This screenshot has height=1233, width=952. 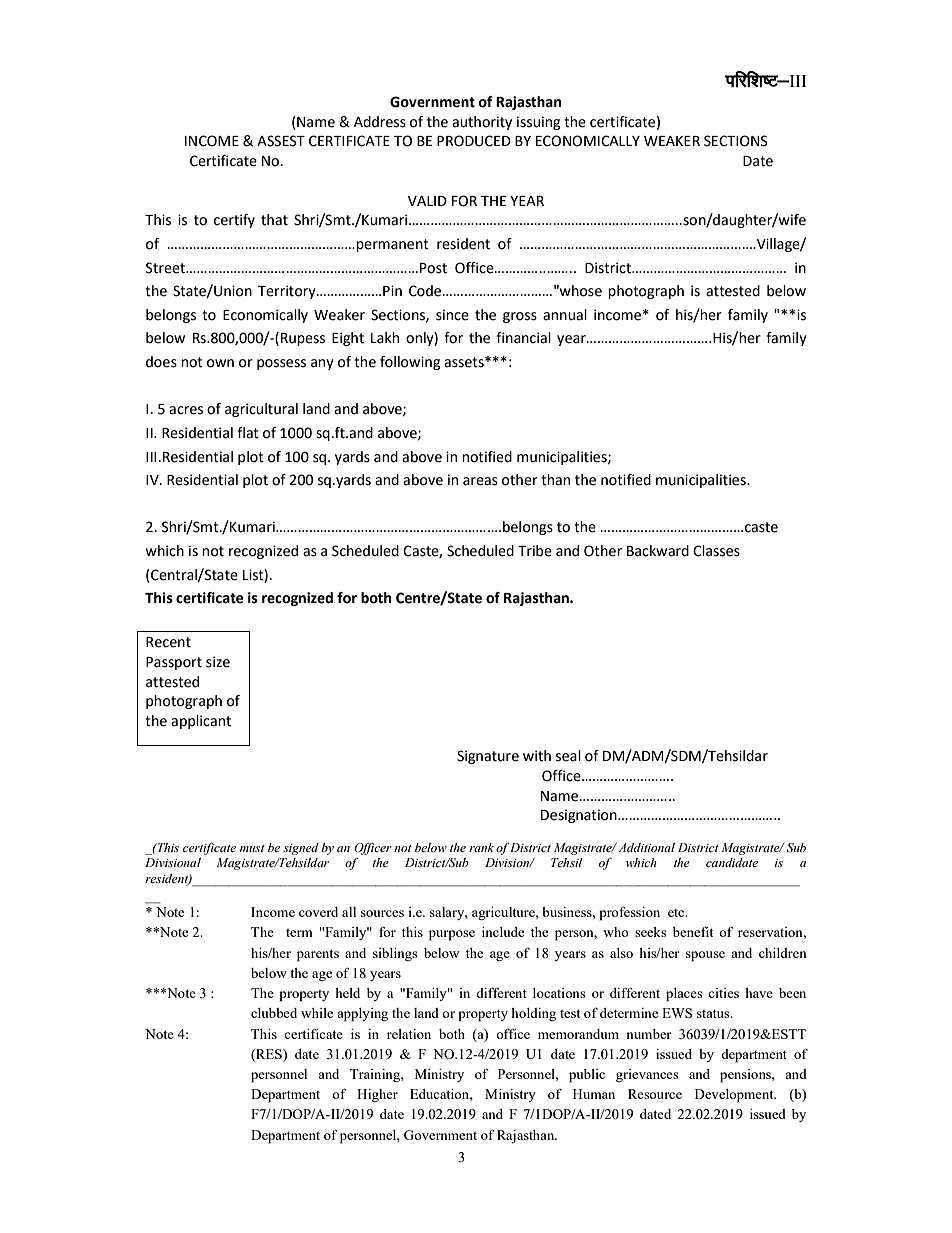 I want to click on Additional, so click(x=646, y=847).
